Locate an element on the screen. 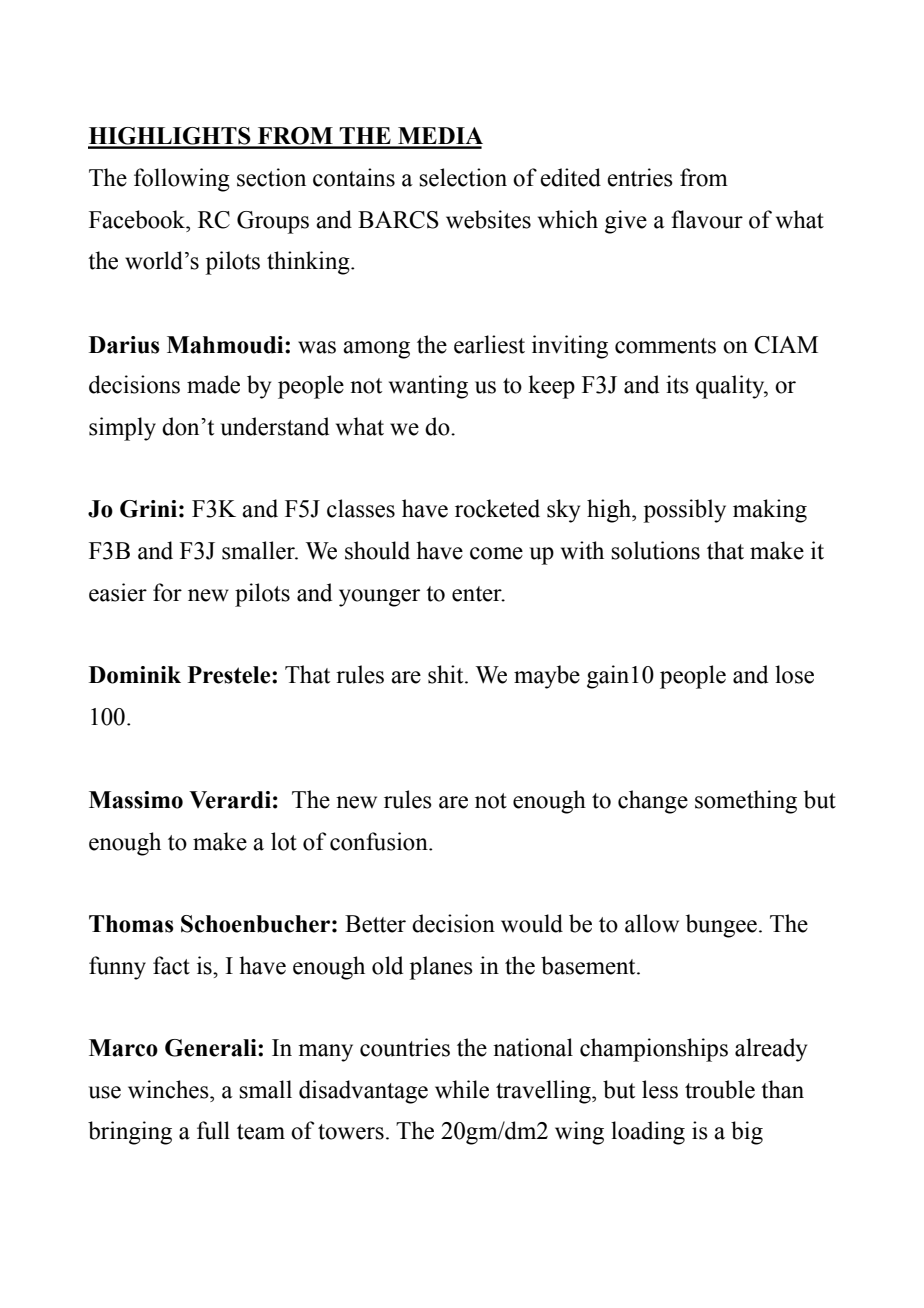 This screenshot has height=1308, width=924. Dominik is located at coordinates (135, 675).
